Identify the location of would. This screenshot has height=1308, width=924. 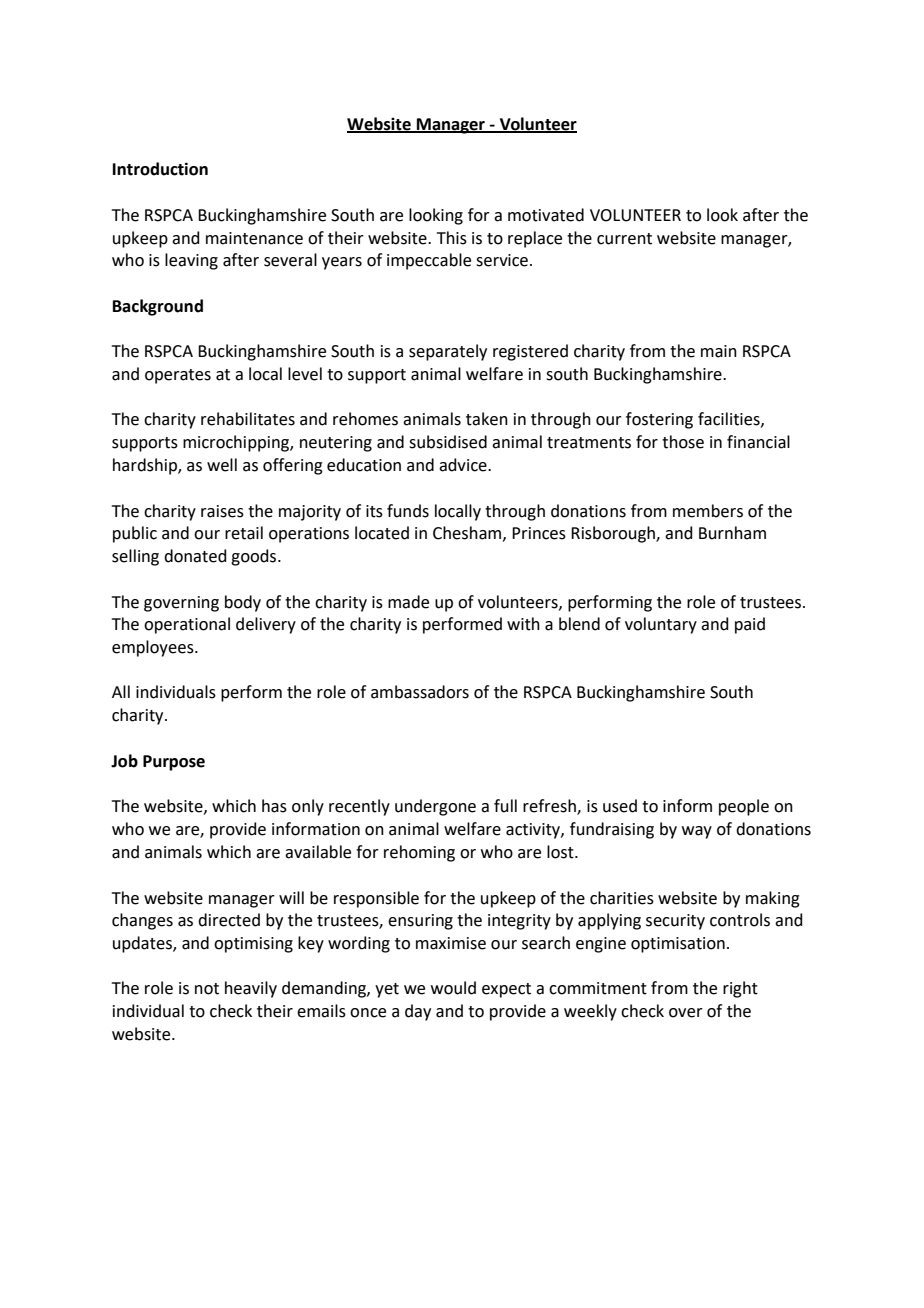
(453, 988).
